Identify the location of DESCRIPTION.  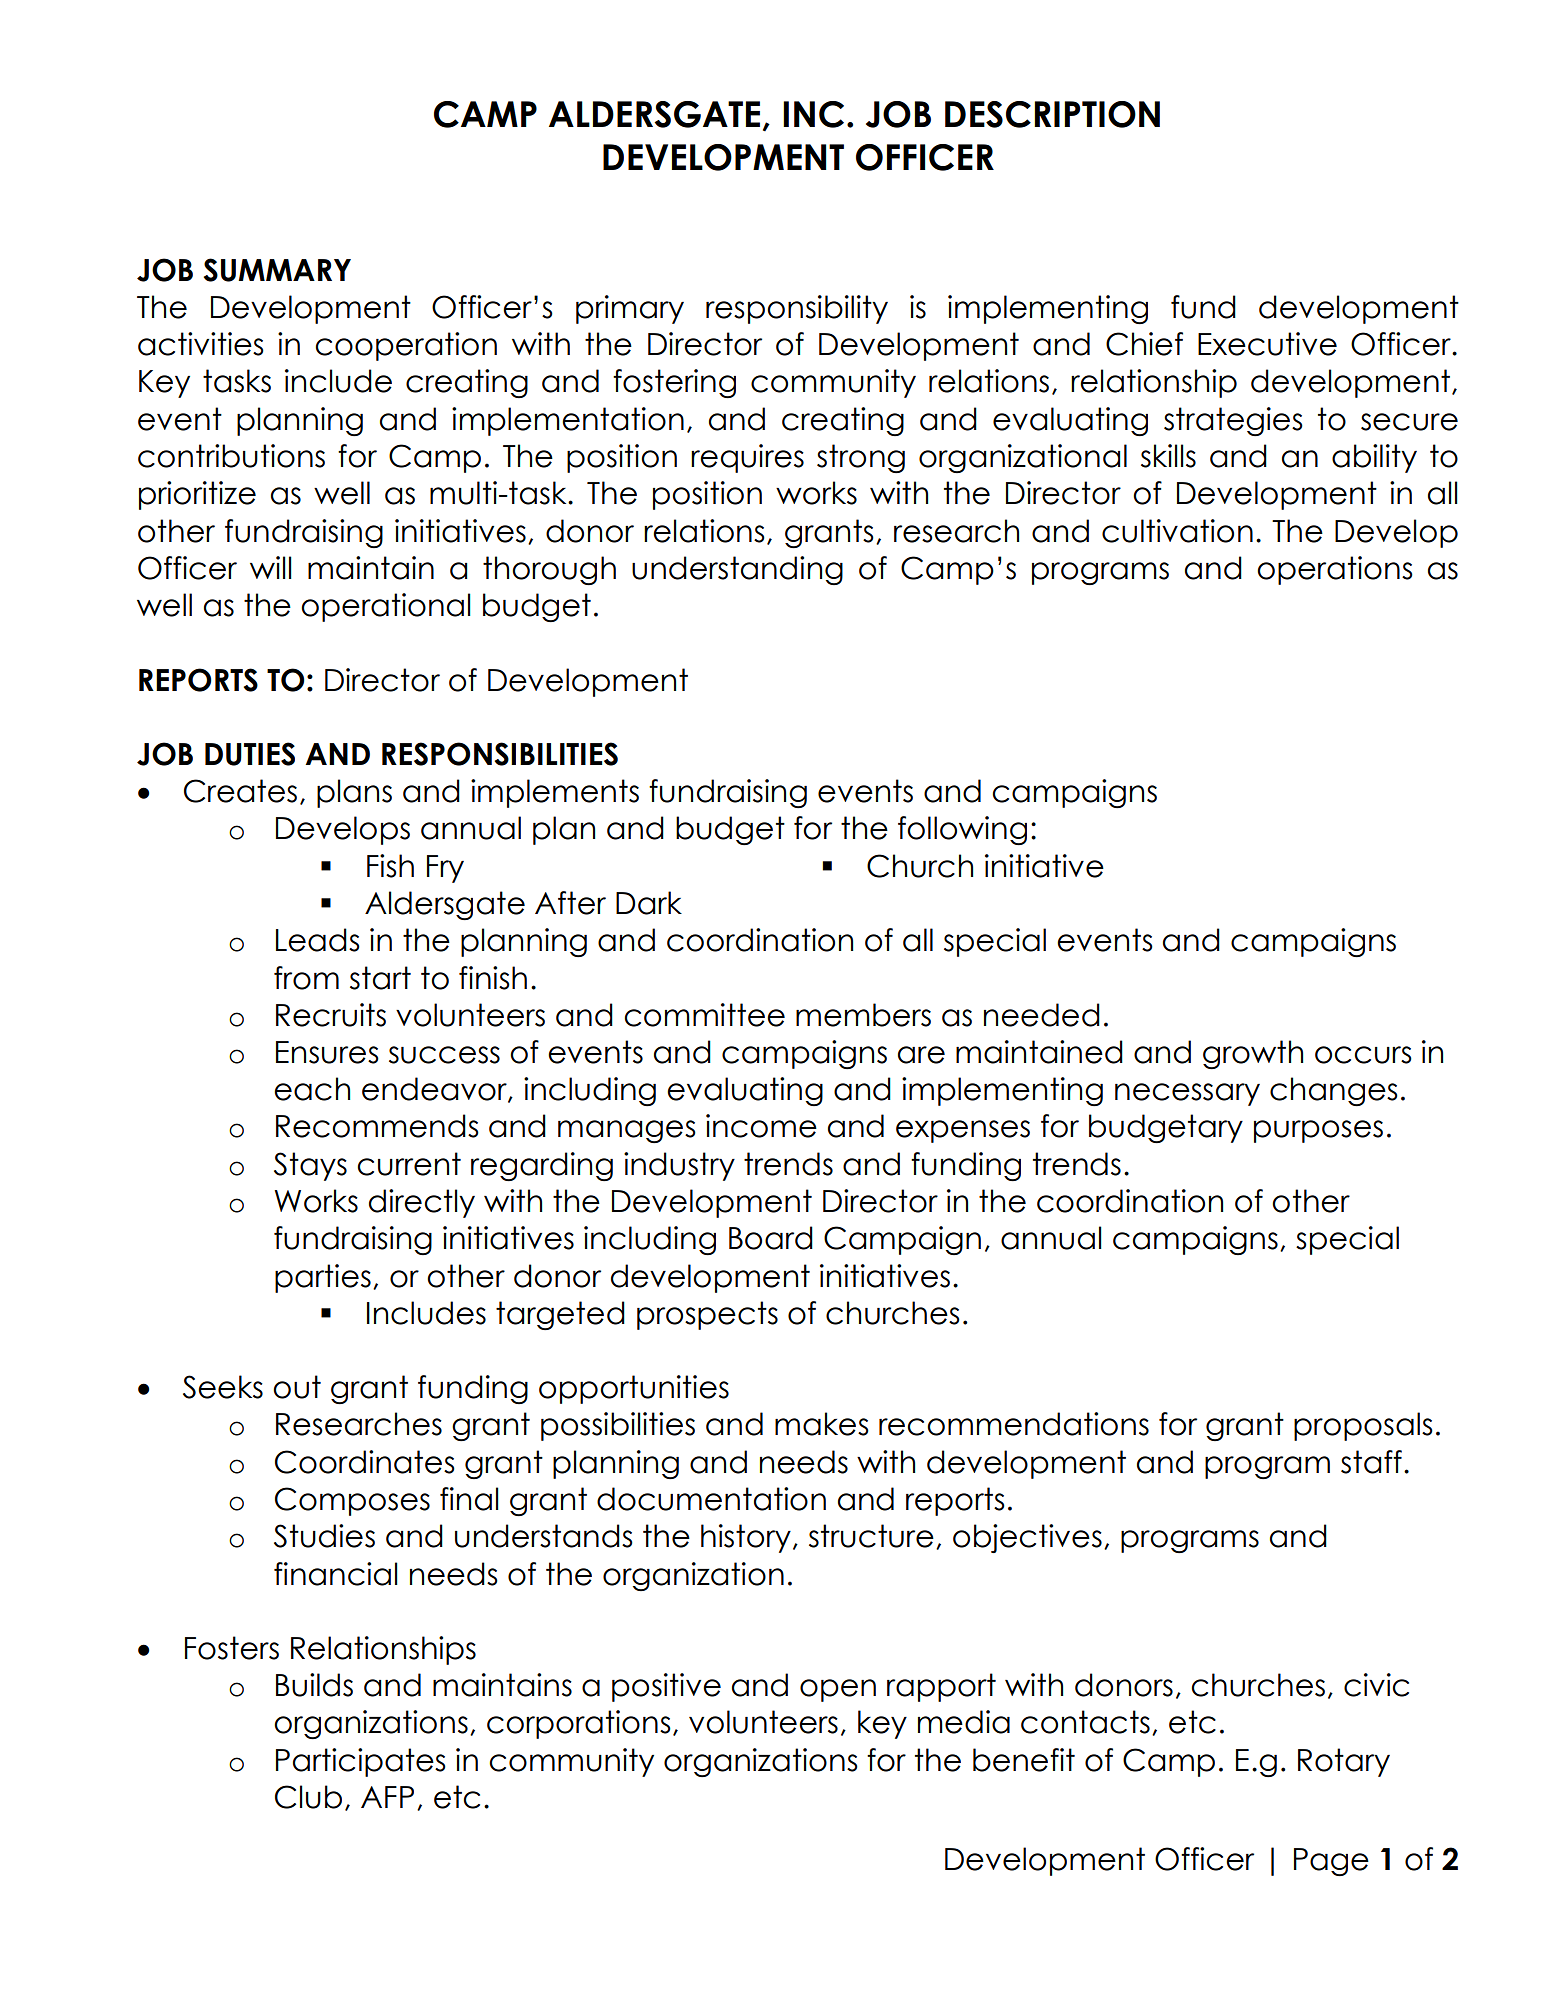
(1052, 114).
